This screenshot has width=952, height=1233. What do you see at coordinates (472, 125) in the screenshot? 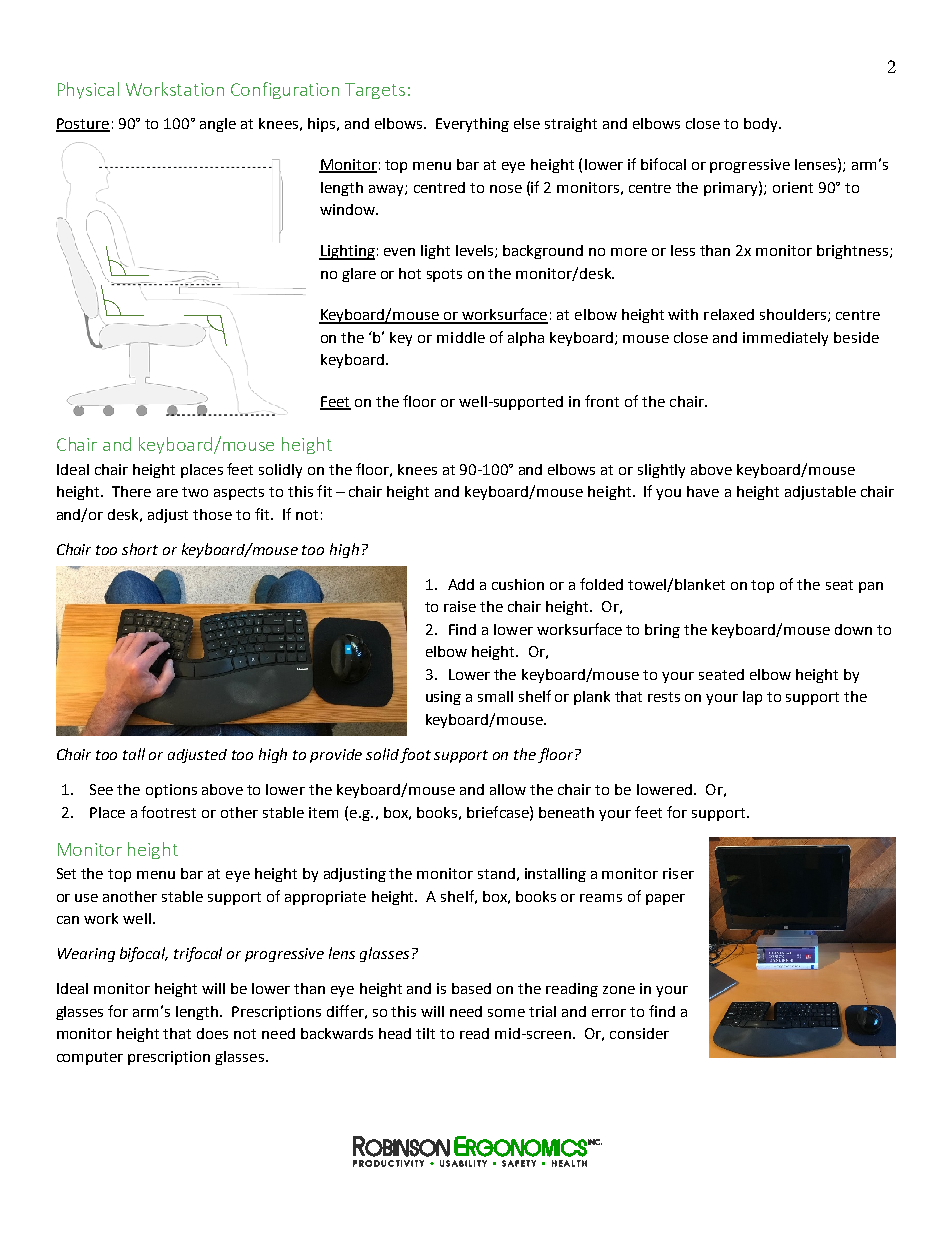
I see `Everything` at bounding box center [472, 125].
